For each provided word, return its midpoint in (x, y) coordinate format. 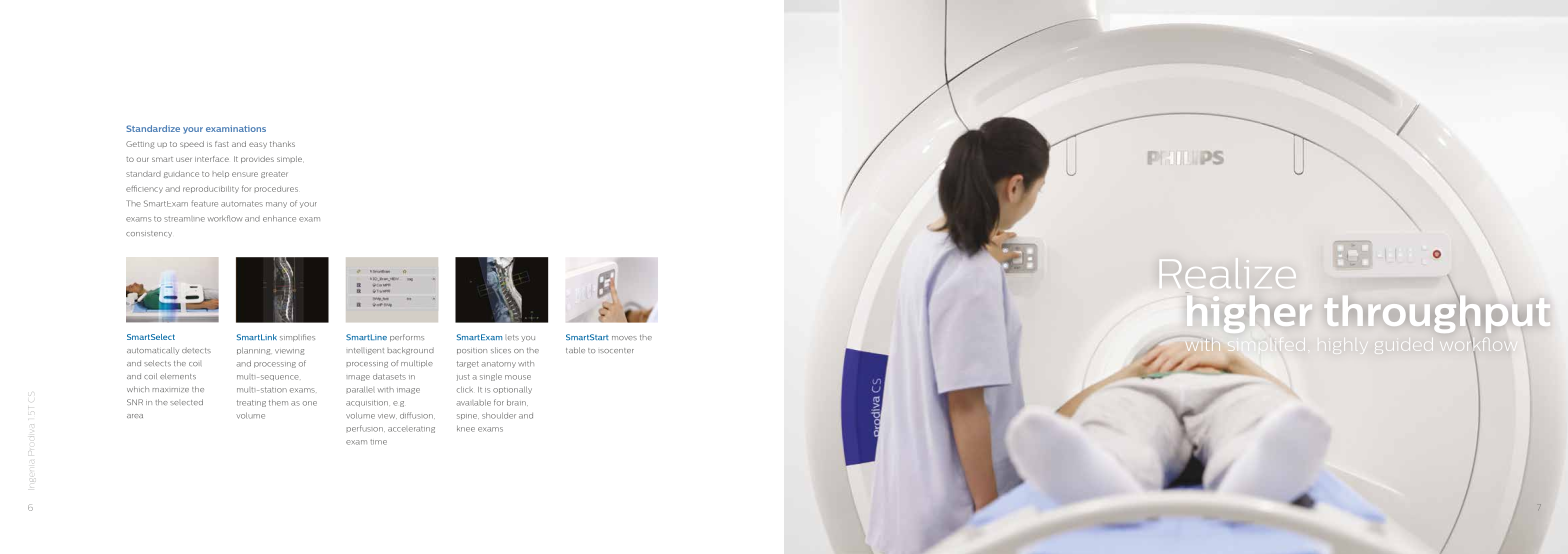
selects (157, 363)
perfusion (365, 428)
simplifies (297, 338)
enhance (279, 218)
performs (407, 338)
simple (289, 159)
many (276, 205)
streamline (184, 219)
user (184, 159)
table (575, 350)
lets (512, 337)
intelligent (365, 351)
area (135, 416)
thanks (282, 144)
